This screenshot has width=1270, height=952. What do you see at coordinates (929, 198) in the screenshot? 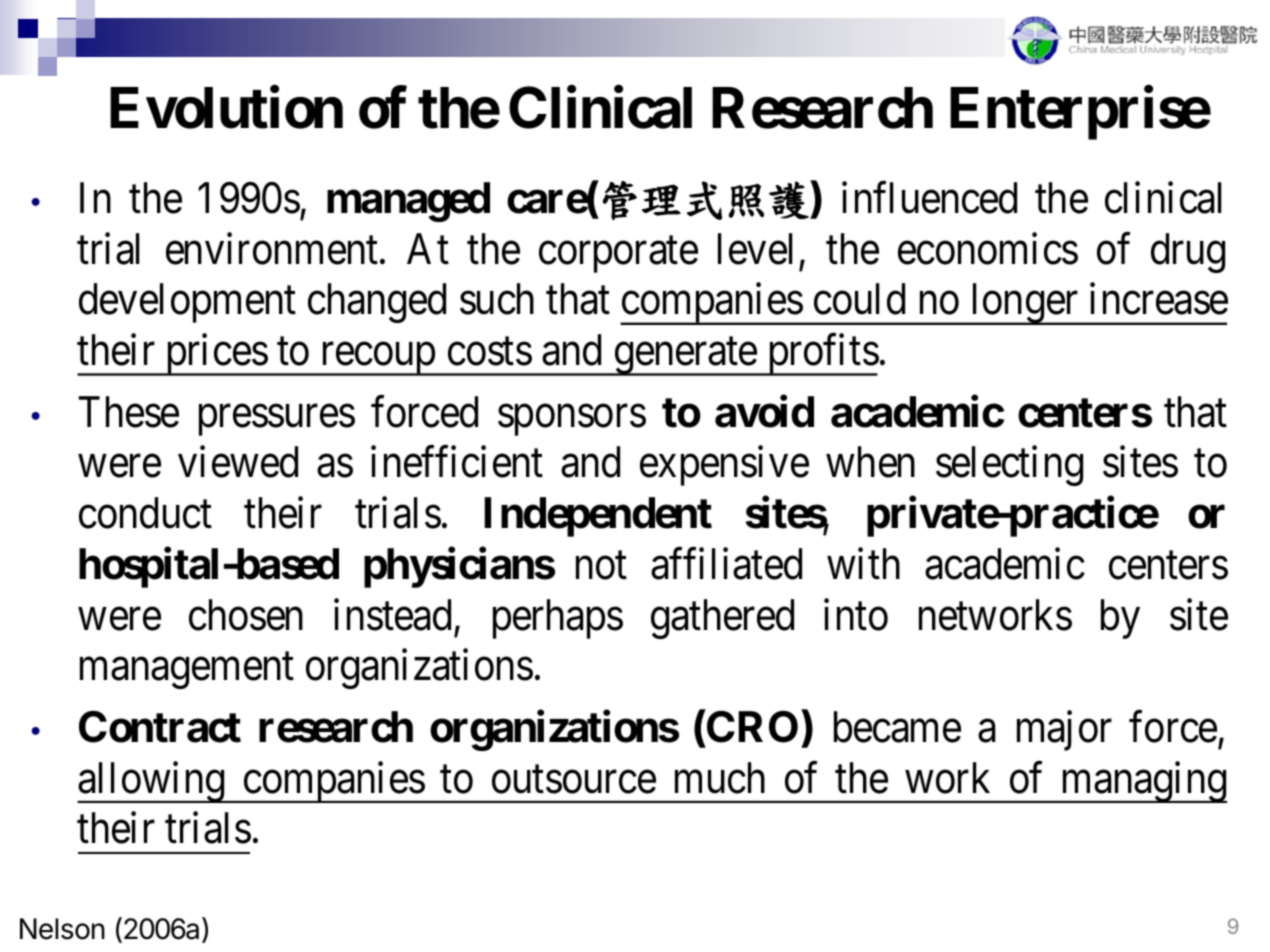
I see `influenced` at bounding box center [929, 198].
